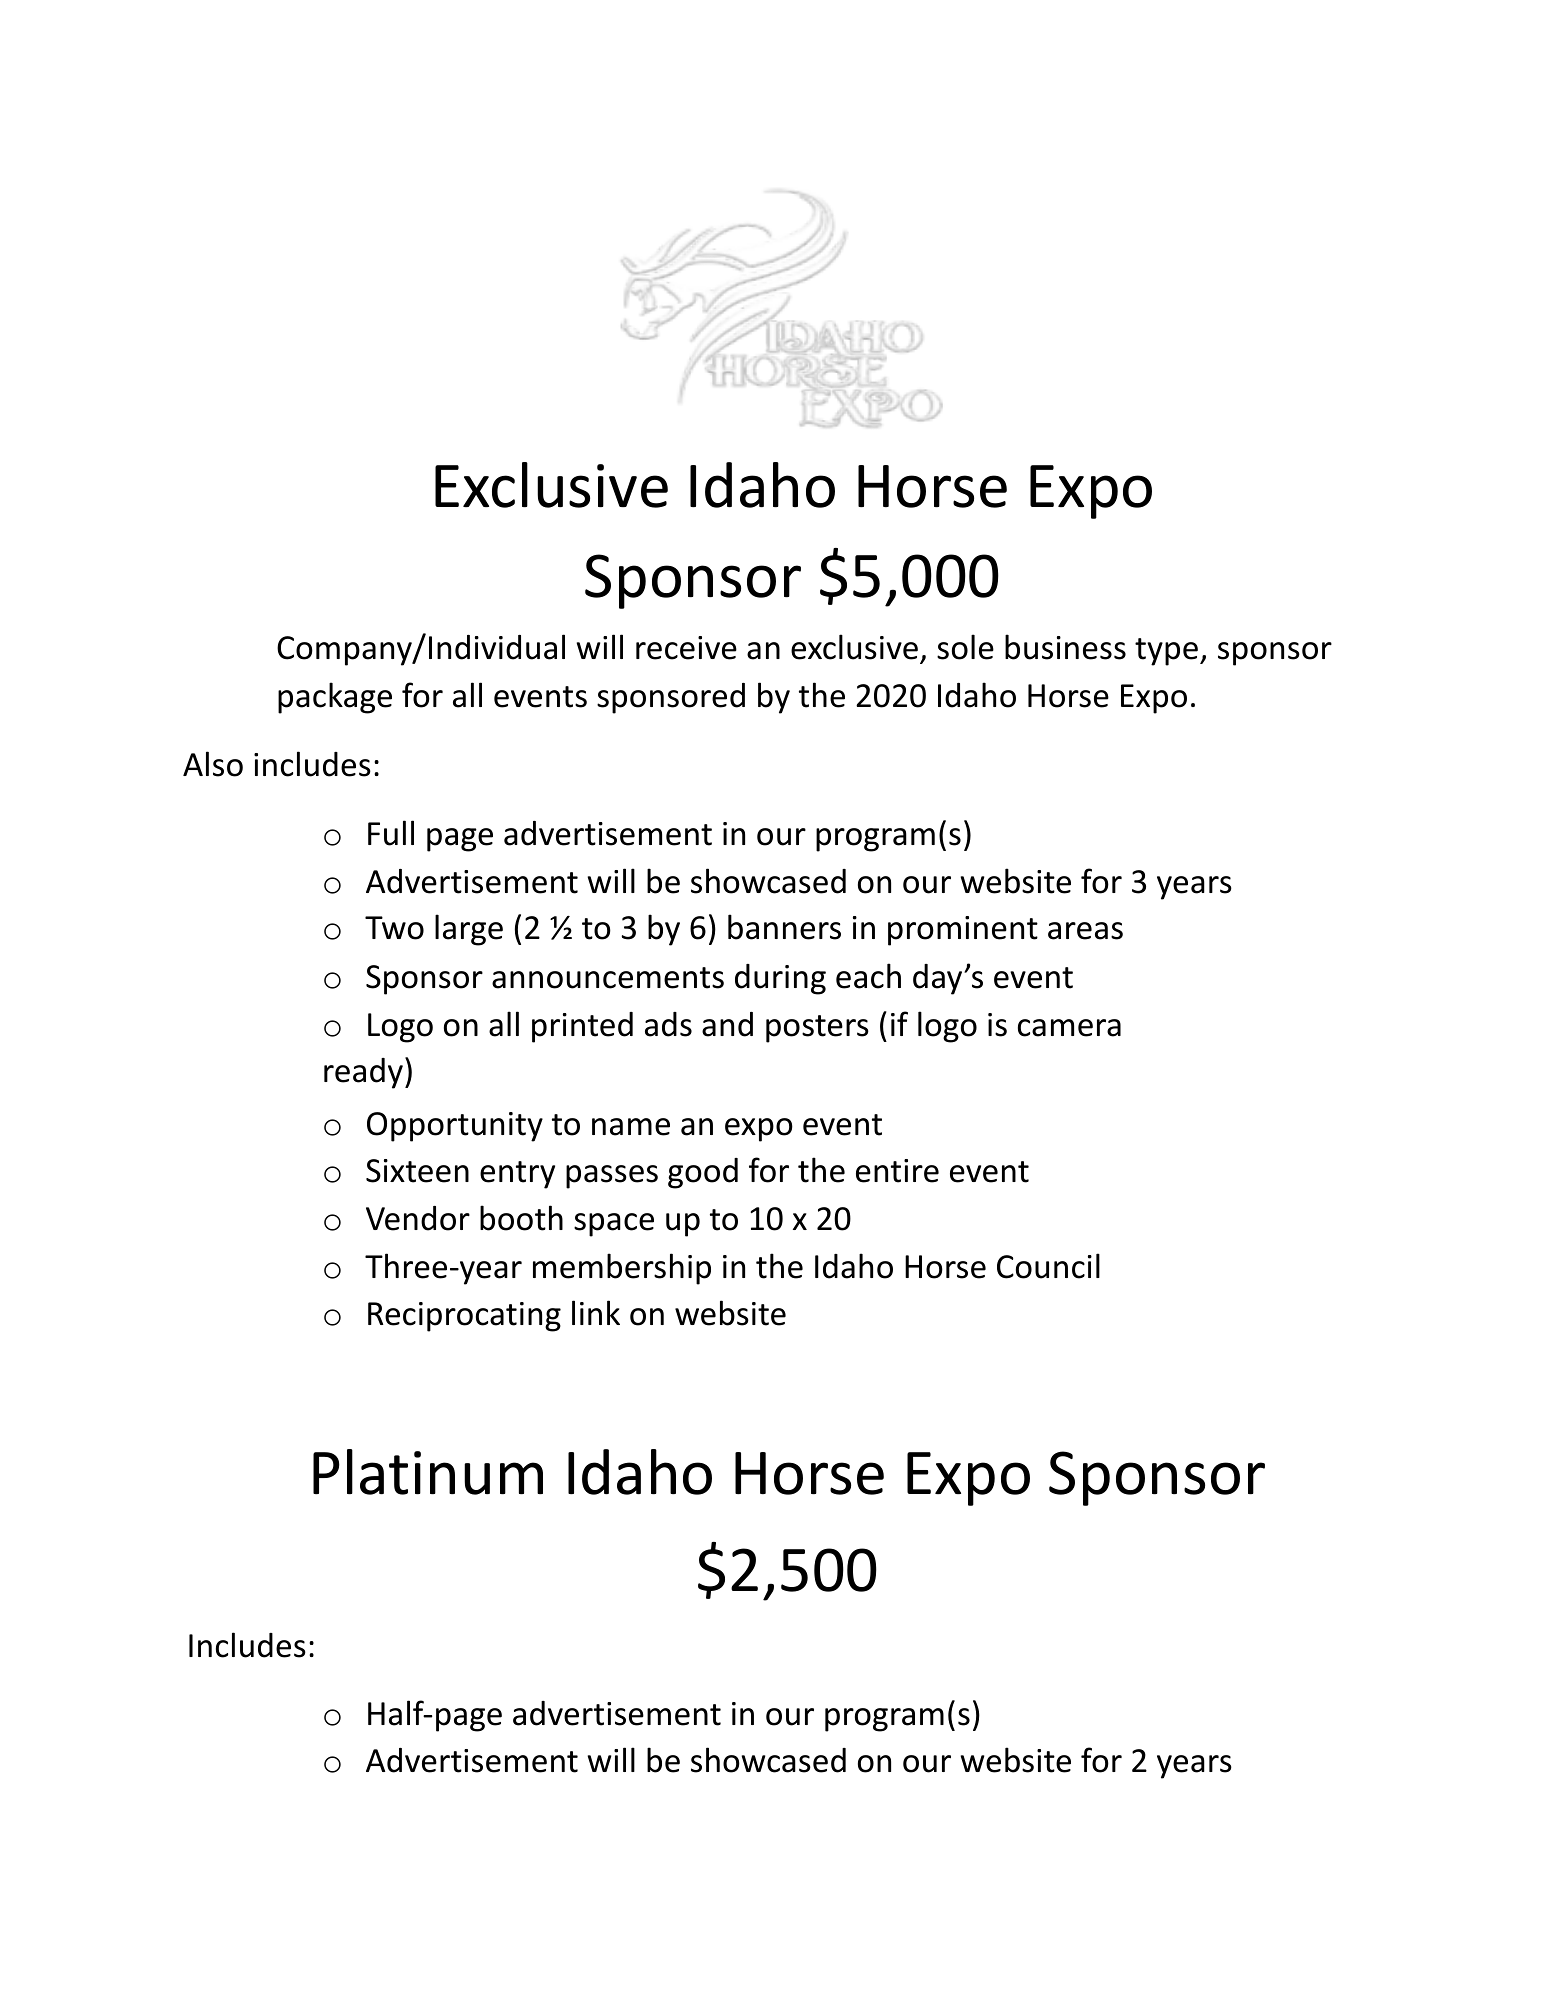  I want to click on large, so click(469, 930).
